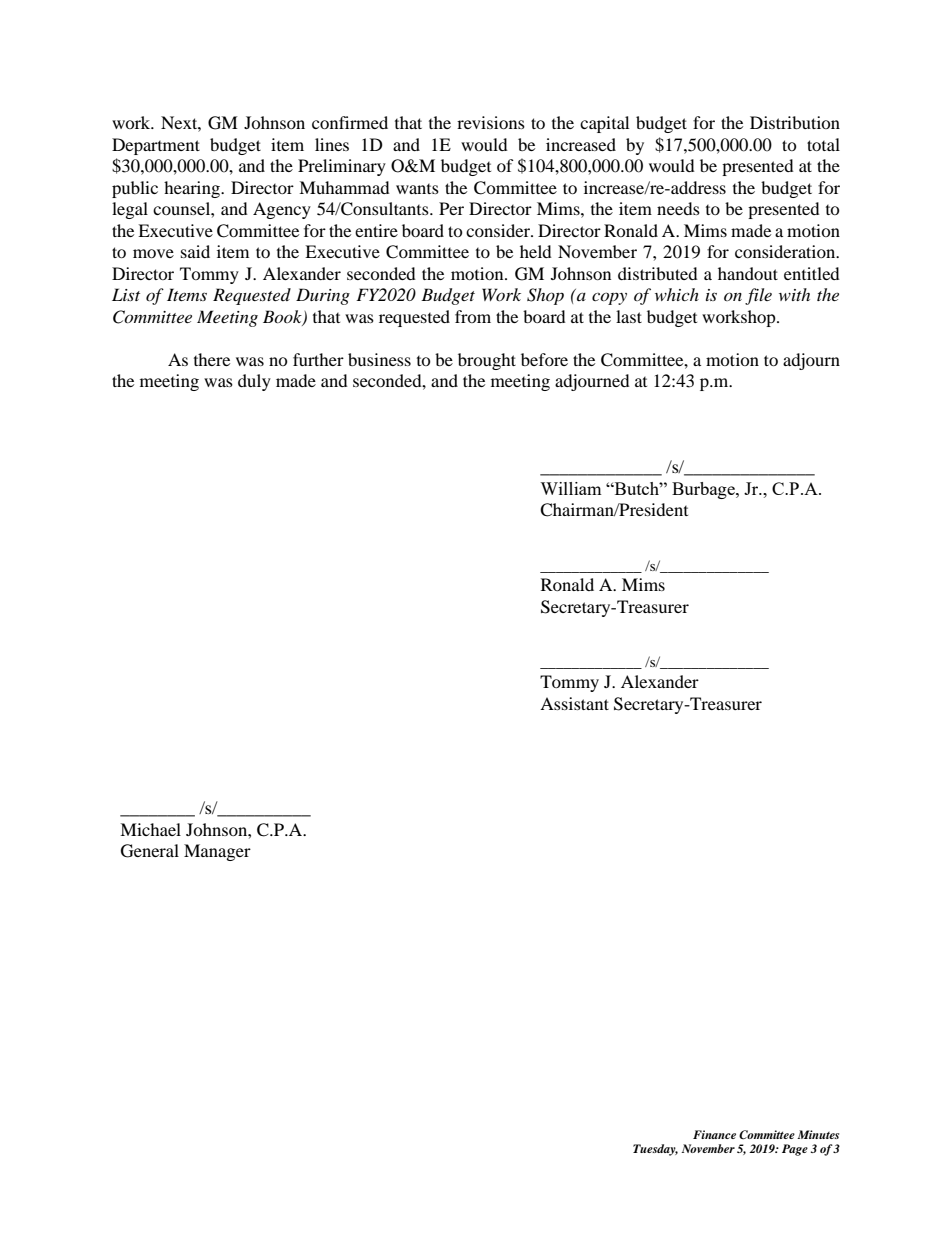 The width and height of the document is (952, 1233). What do you see at coordinates (571, 488) in the document?
I see `William` at bounding box center [571, 488].
